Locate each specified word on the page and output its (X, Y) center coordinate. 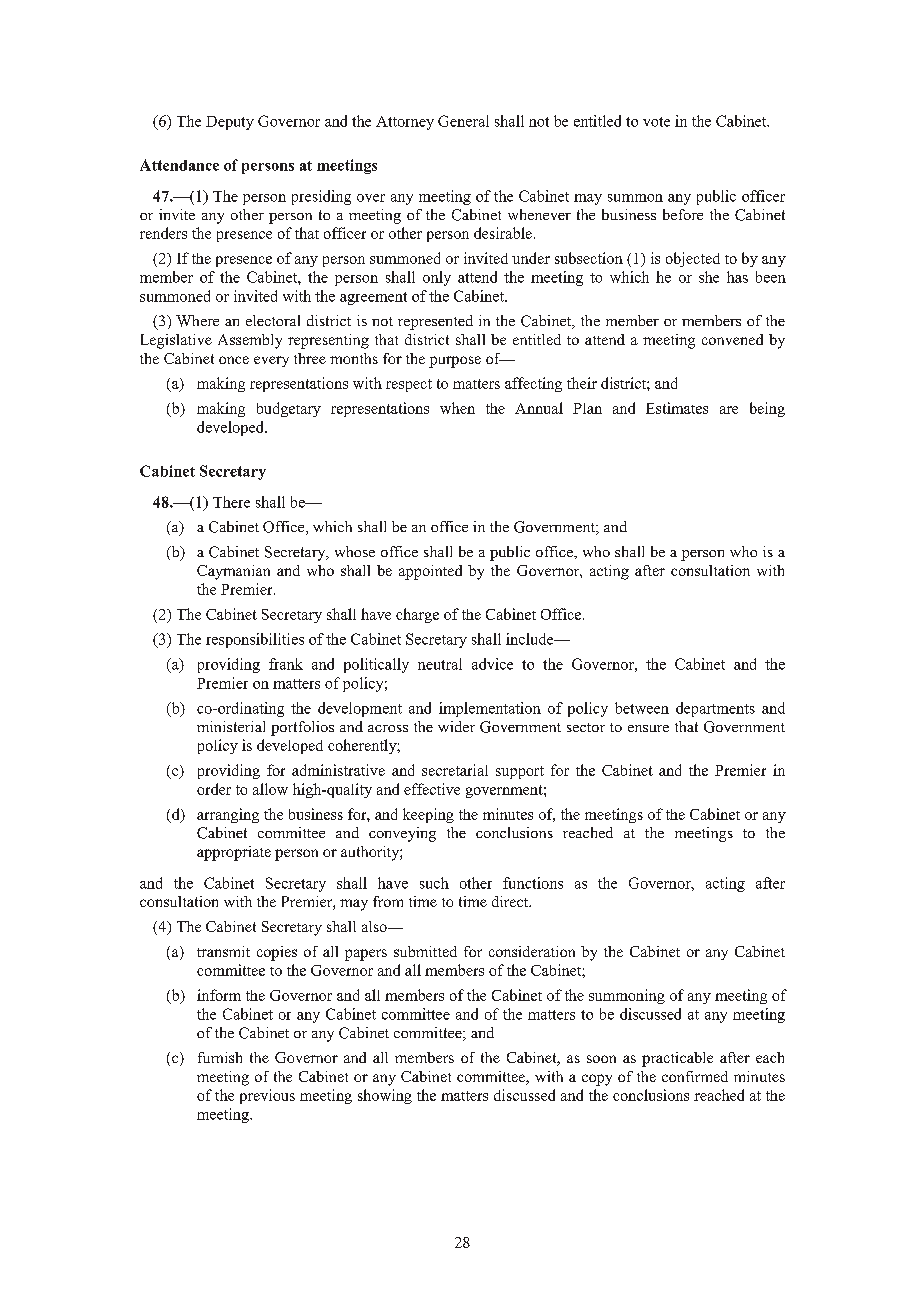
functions (533, 883)
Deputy (230, 123)
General (463, 121)
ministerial (231, 726)
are (729, 410)
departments (715, 709)
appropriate (234, 853)
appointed (430, 572)
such (434, 883)
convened (732, 339)
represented (435, 322)
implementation (490, 709)
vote (656, 122)
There (231, 502)
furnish (220, 1057)
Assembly (250, 341)
